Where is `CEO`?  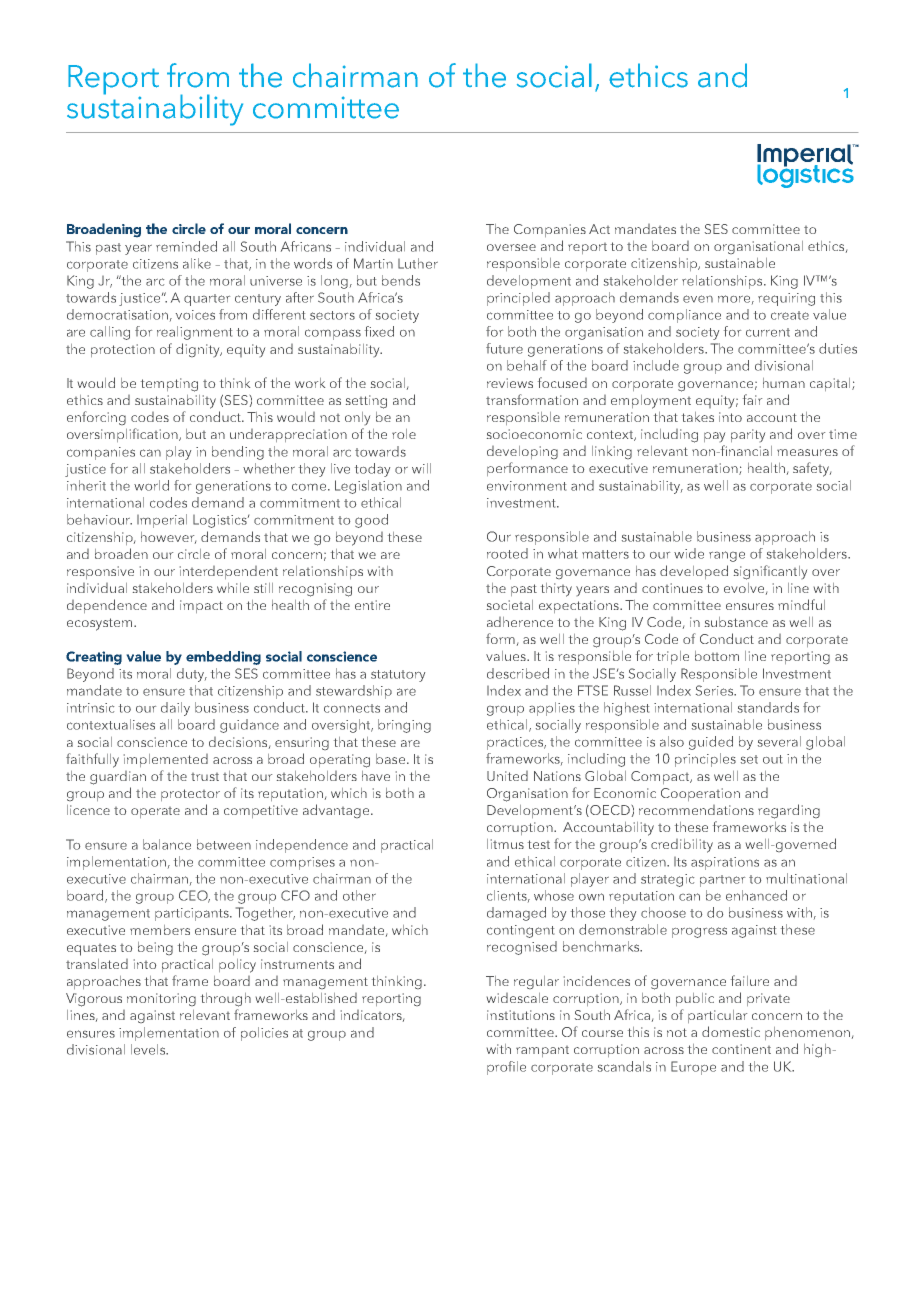 CEO is located at coordinates (194, 896).
